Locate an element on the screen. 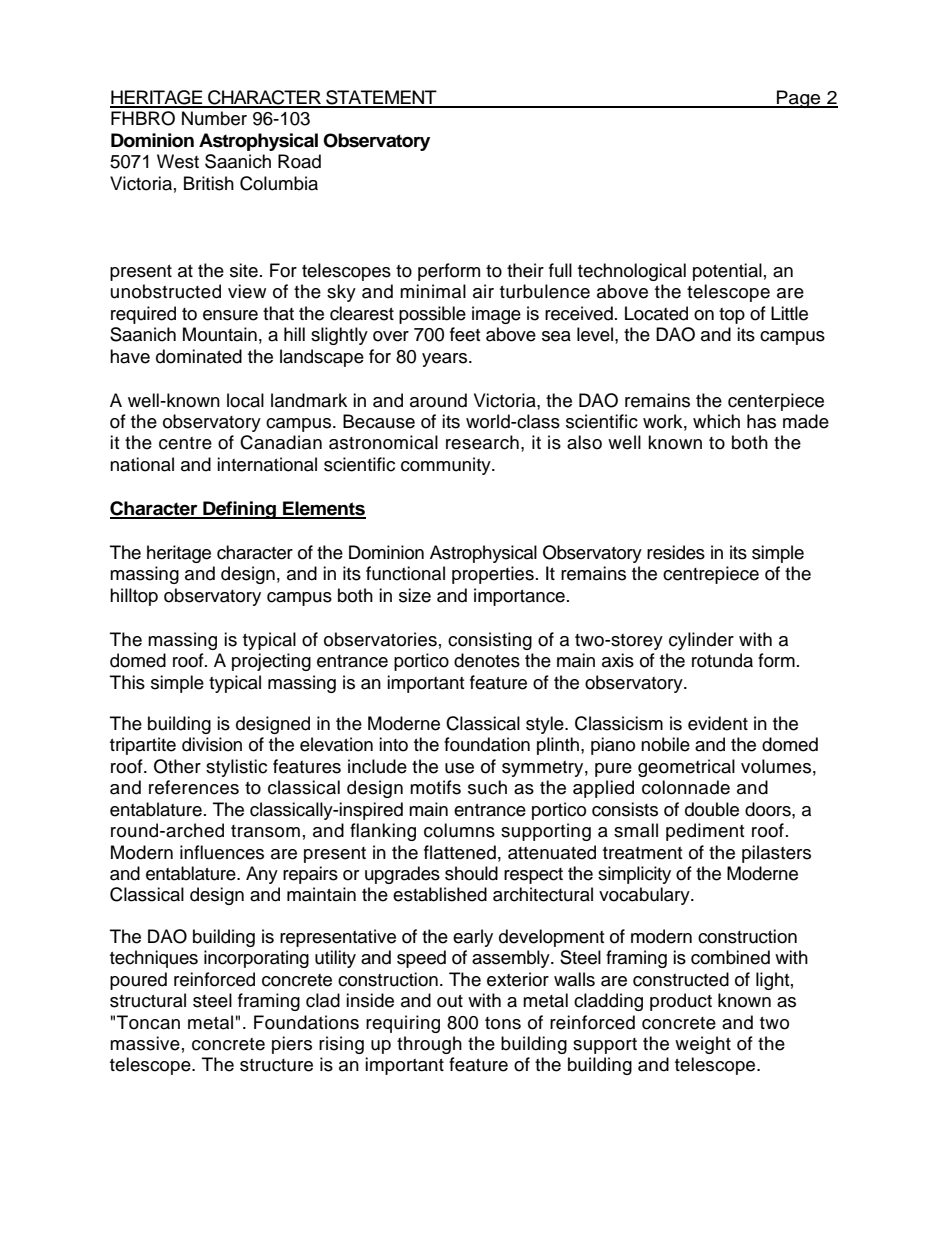 The image size is (952, 1233). Page is located at coordinates (799, 99).
